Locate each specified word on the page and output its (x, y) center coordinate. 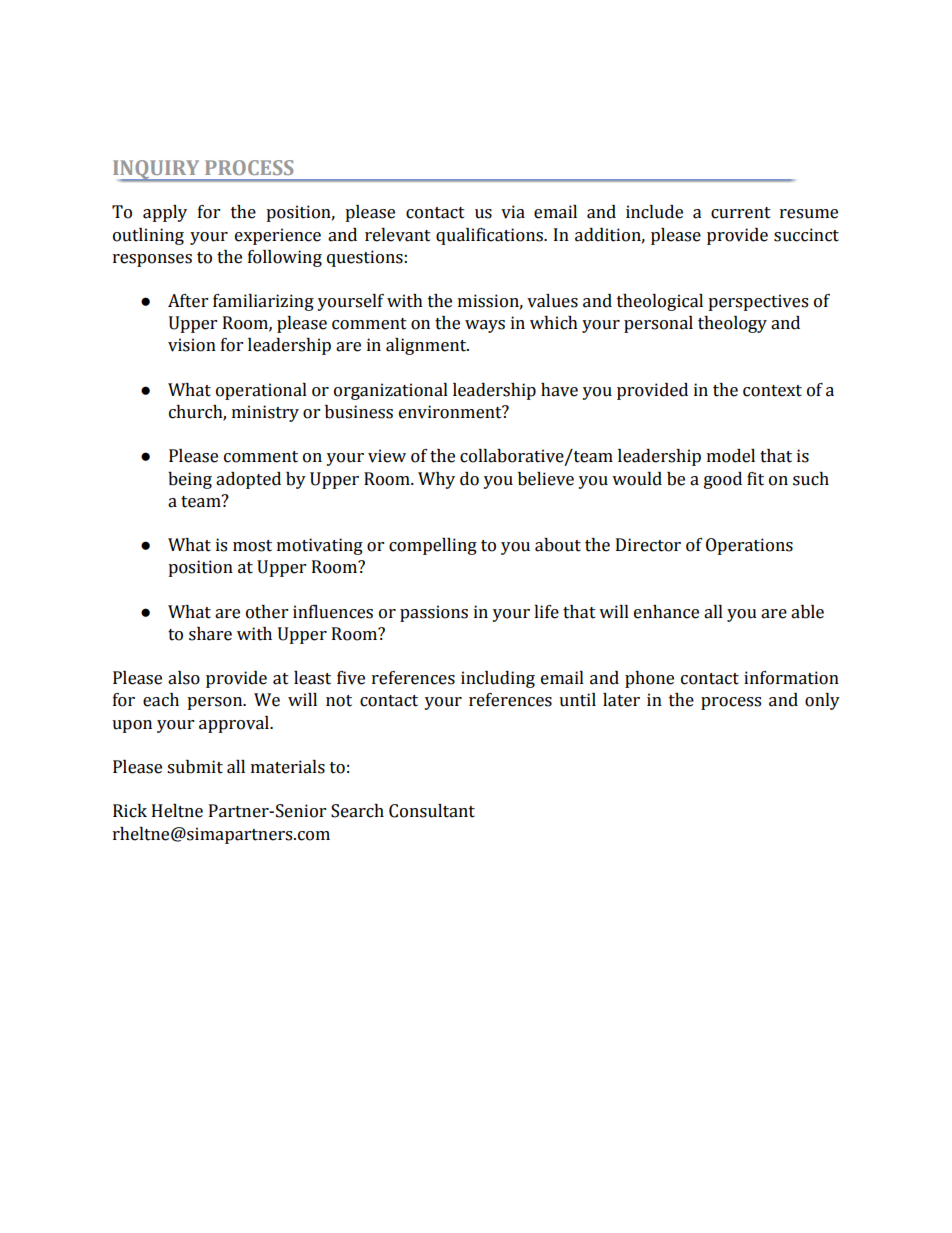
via (513, 212)
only (822, 701)
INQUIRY (157, 171)
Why (436, 480)
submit (195, 767)
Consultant (432, 811)
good (723, 480)
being (190, 480)
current (741, 213)
